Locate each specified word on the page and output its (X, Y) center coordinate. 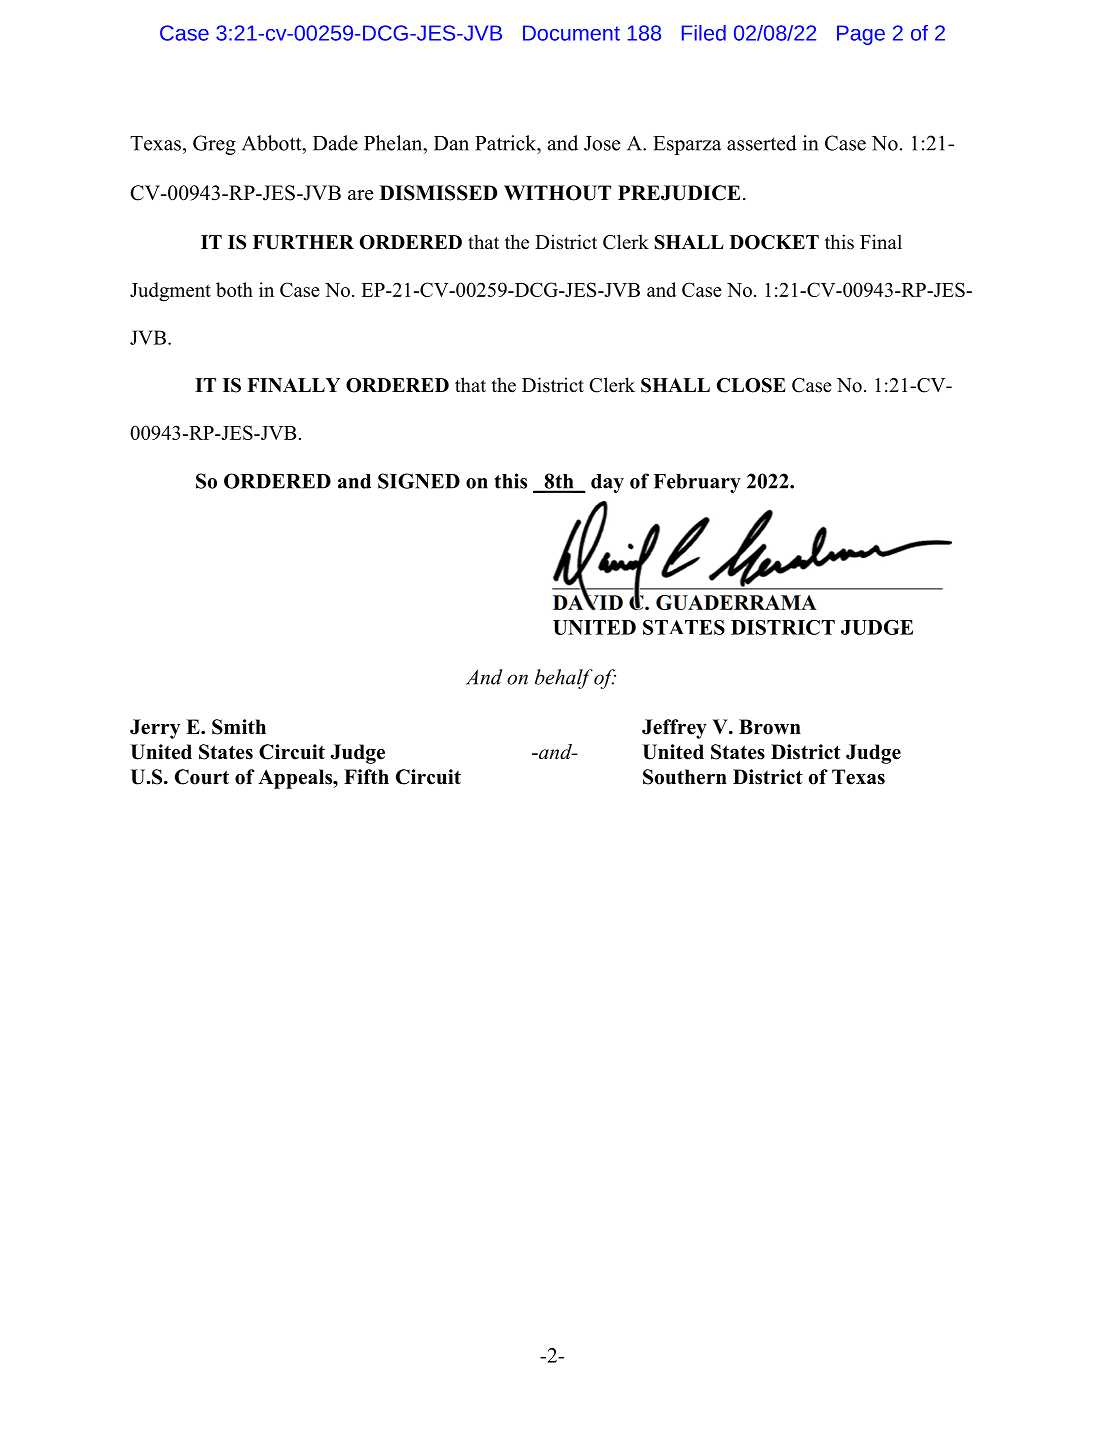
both (234, 289)
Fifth (366, 776)
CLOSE (751, 385)
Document (571, 33)
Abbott (273, 143)
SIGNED (419, 481)
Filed (704, 33)
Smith (239, 727)
